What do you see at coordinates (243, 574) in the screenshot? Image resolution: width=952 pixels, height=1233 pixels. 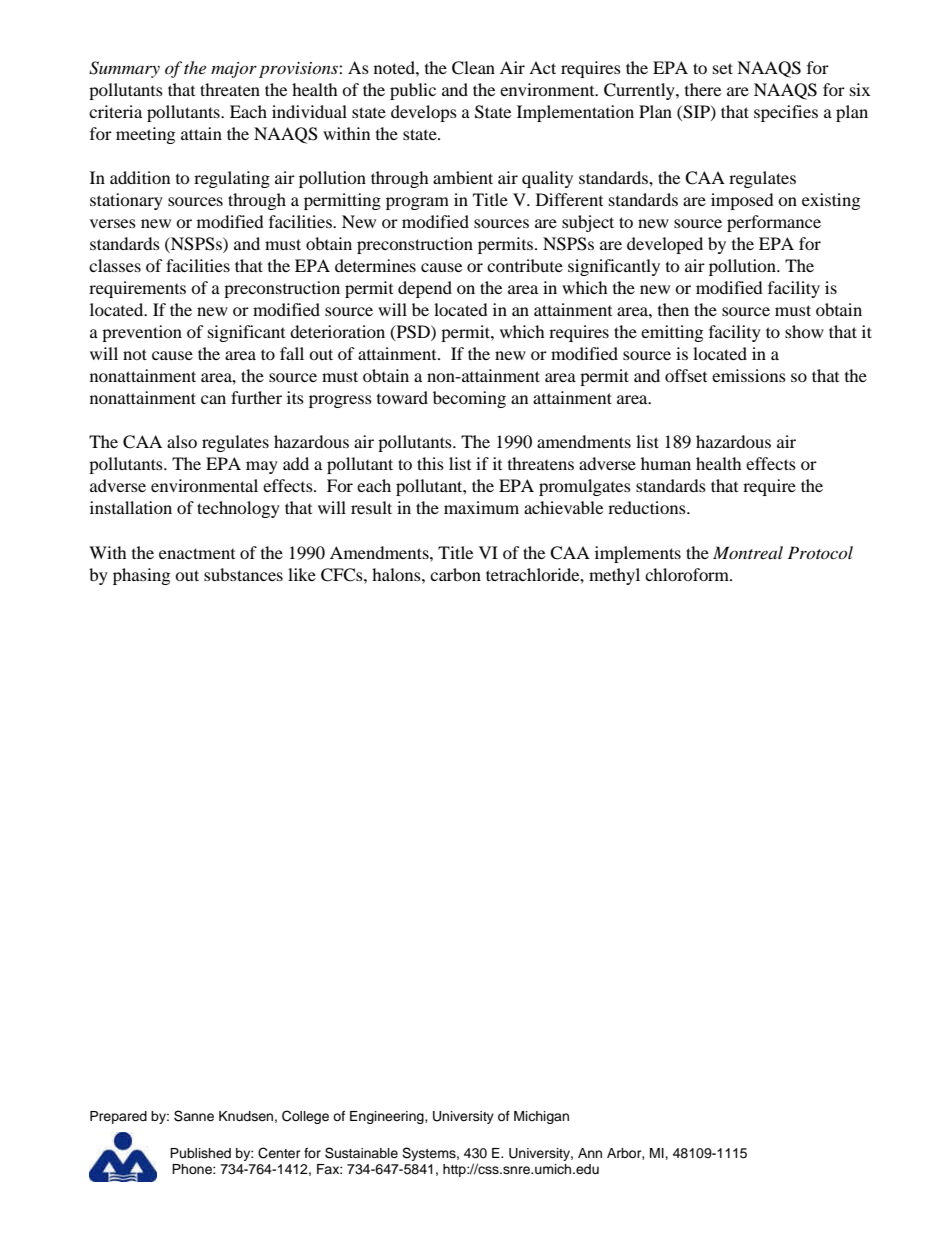 I see `substances` at bounding box center [243, 574].
